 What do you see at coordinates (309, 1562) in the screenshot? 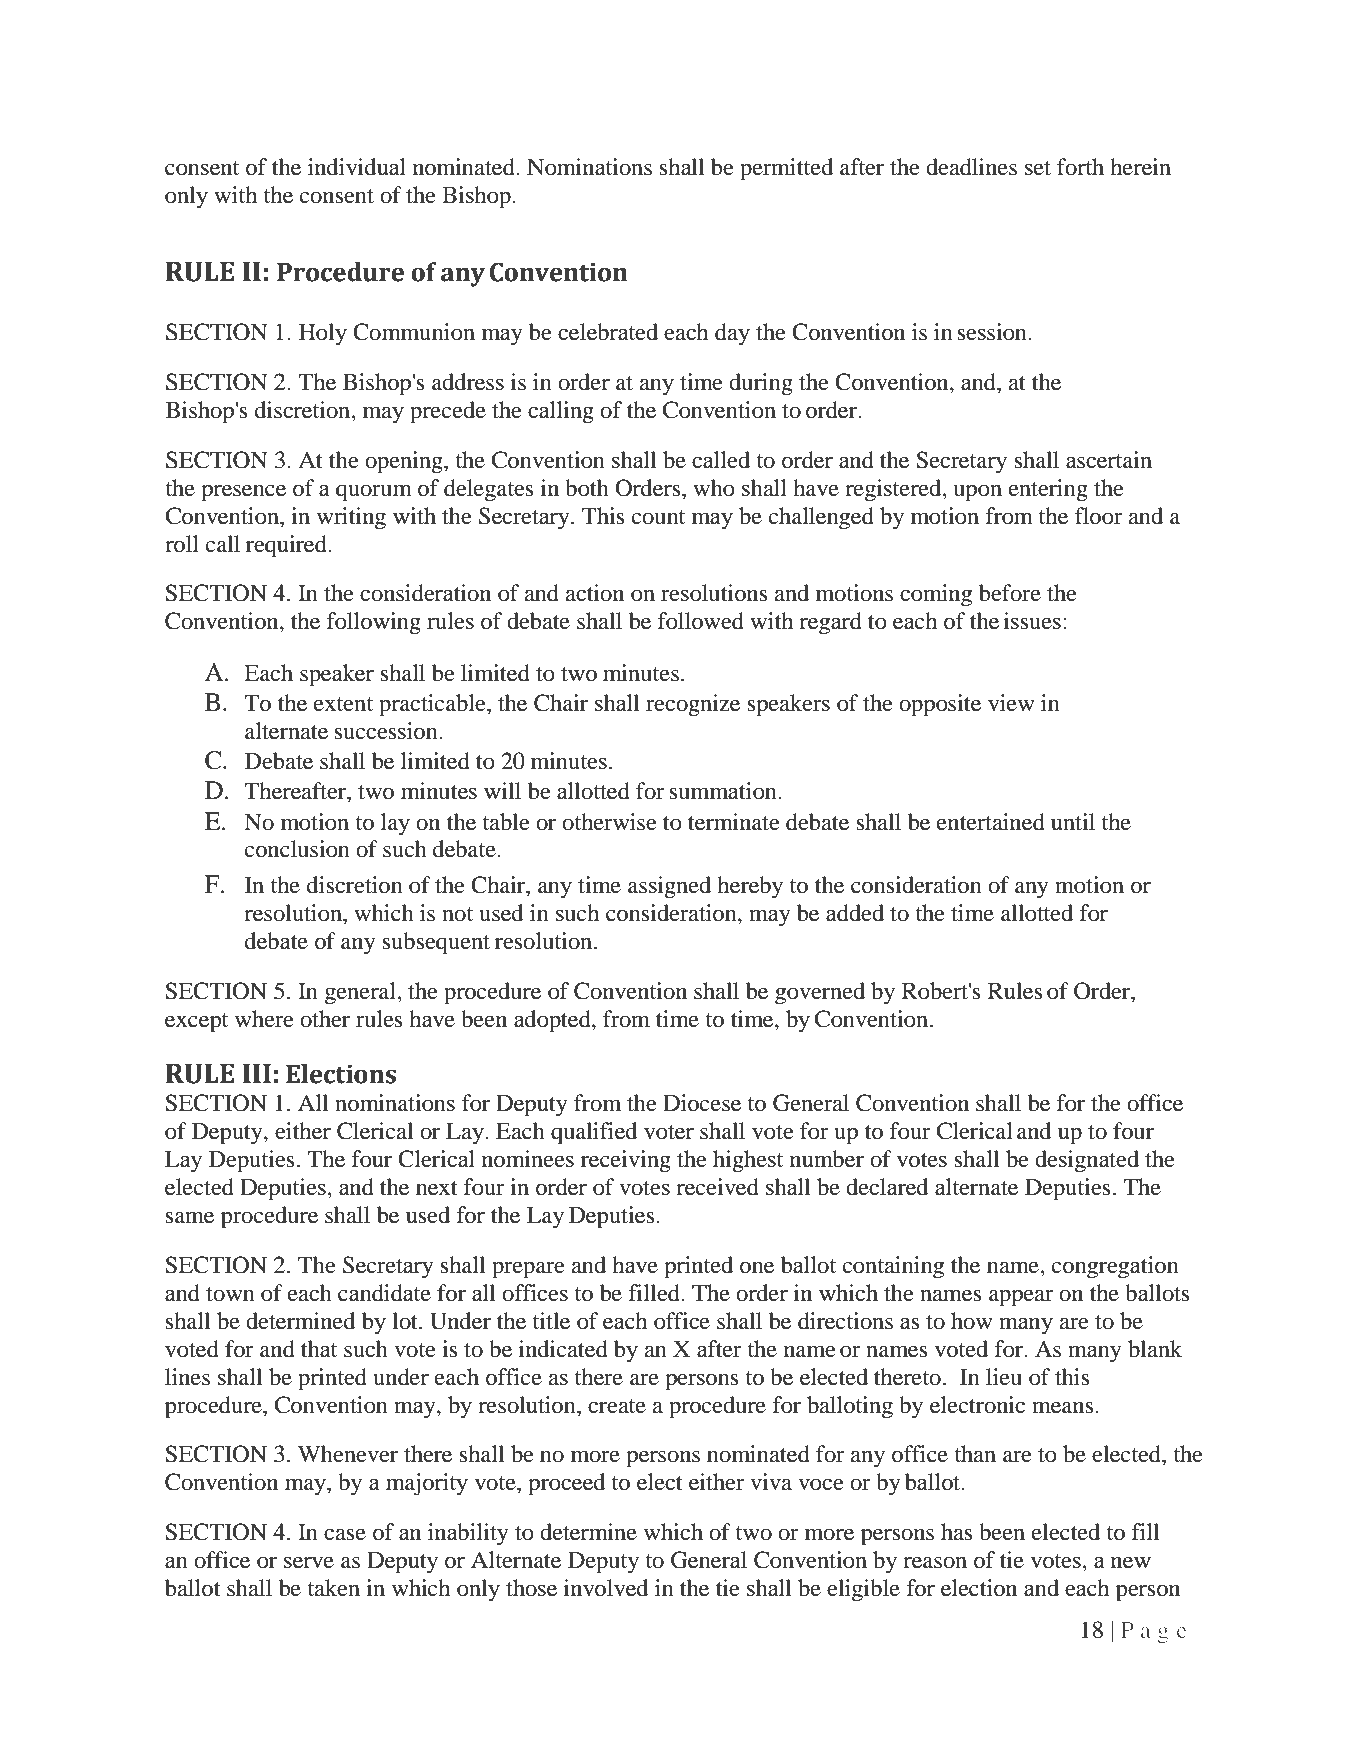
I see `serve` at bounding box center [309, 1562].
